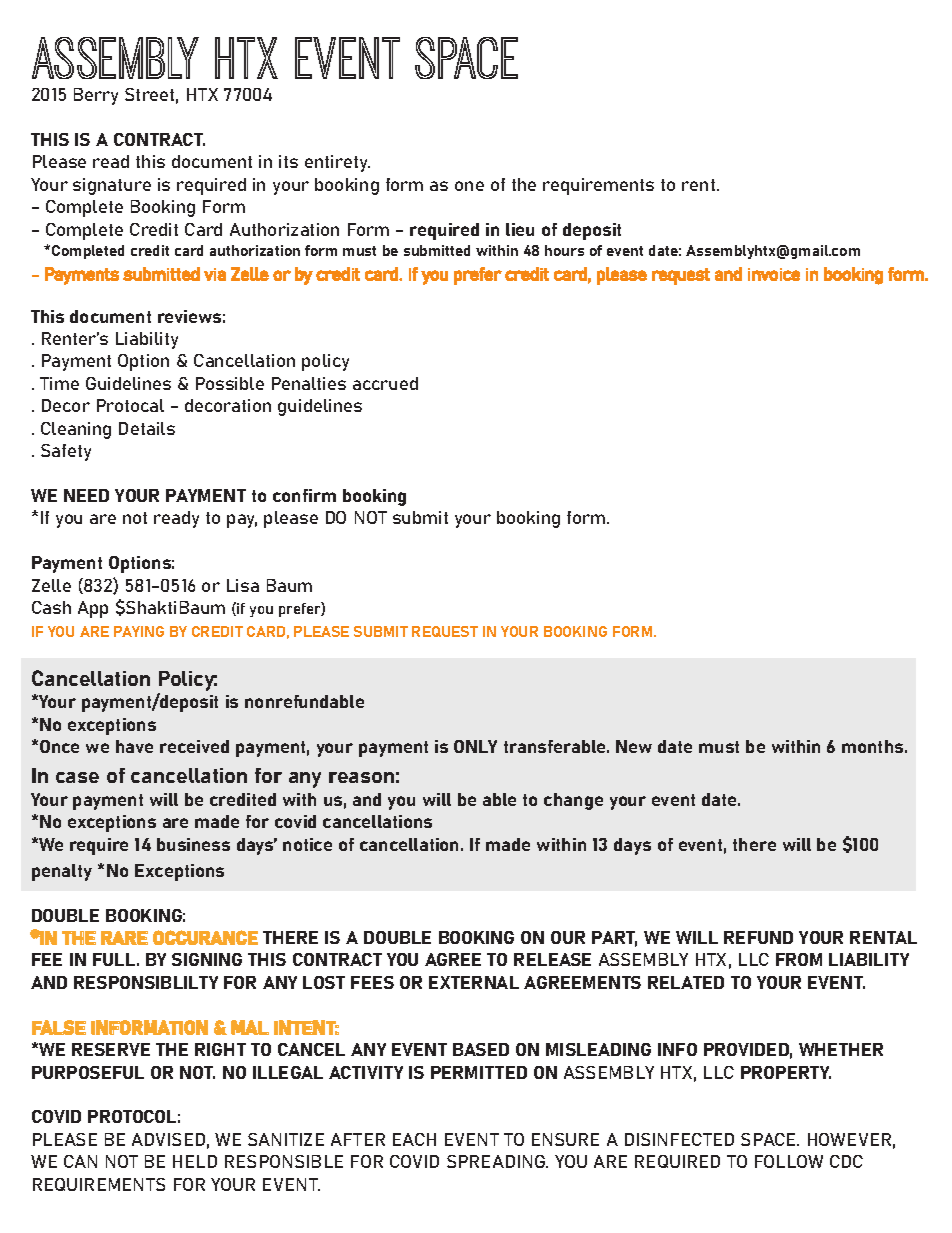 The image size is (952, 1233). What do you see at coordinates (77, 777) in the page?
I see `case` at bounding box center [77, 777].
